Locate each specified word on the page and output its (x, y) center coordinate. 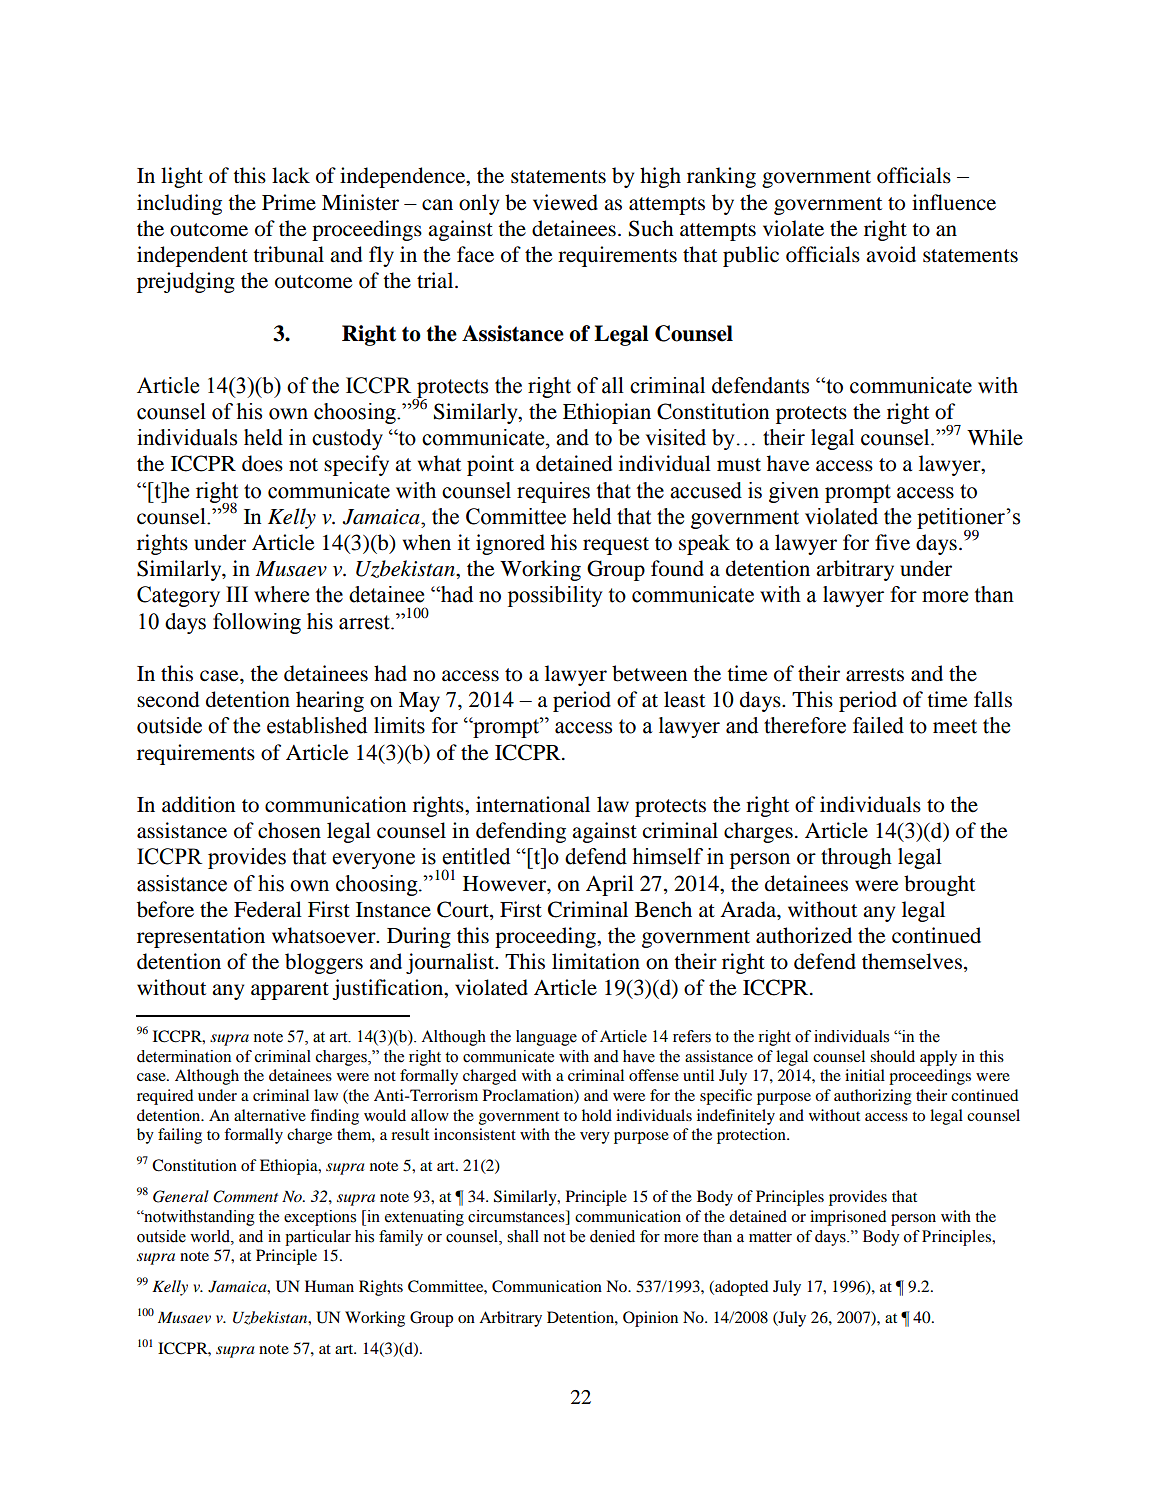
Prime (289, 202)
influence (954, 202)
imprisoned (848, 1218)
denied (612, 1236)
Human (329, 1286)
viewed (565, 202)
